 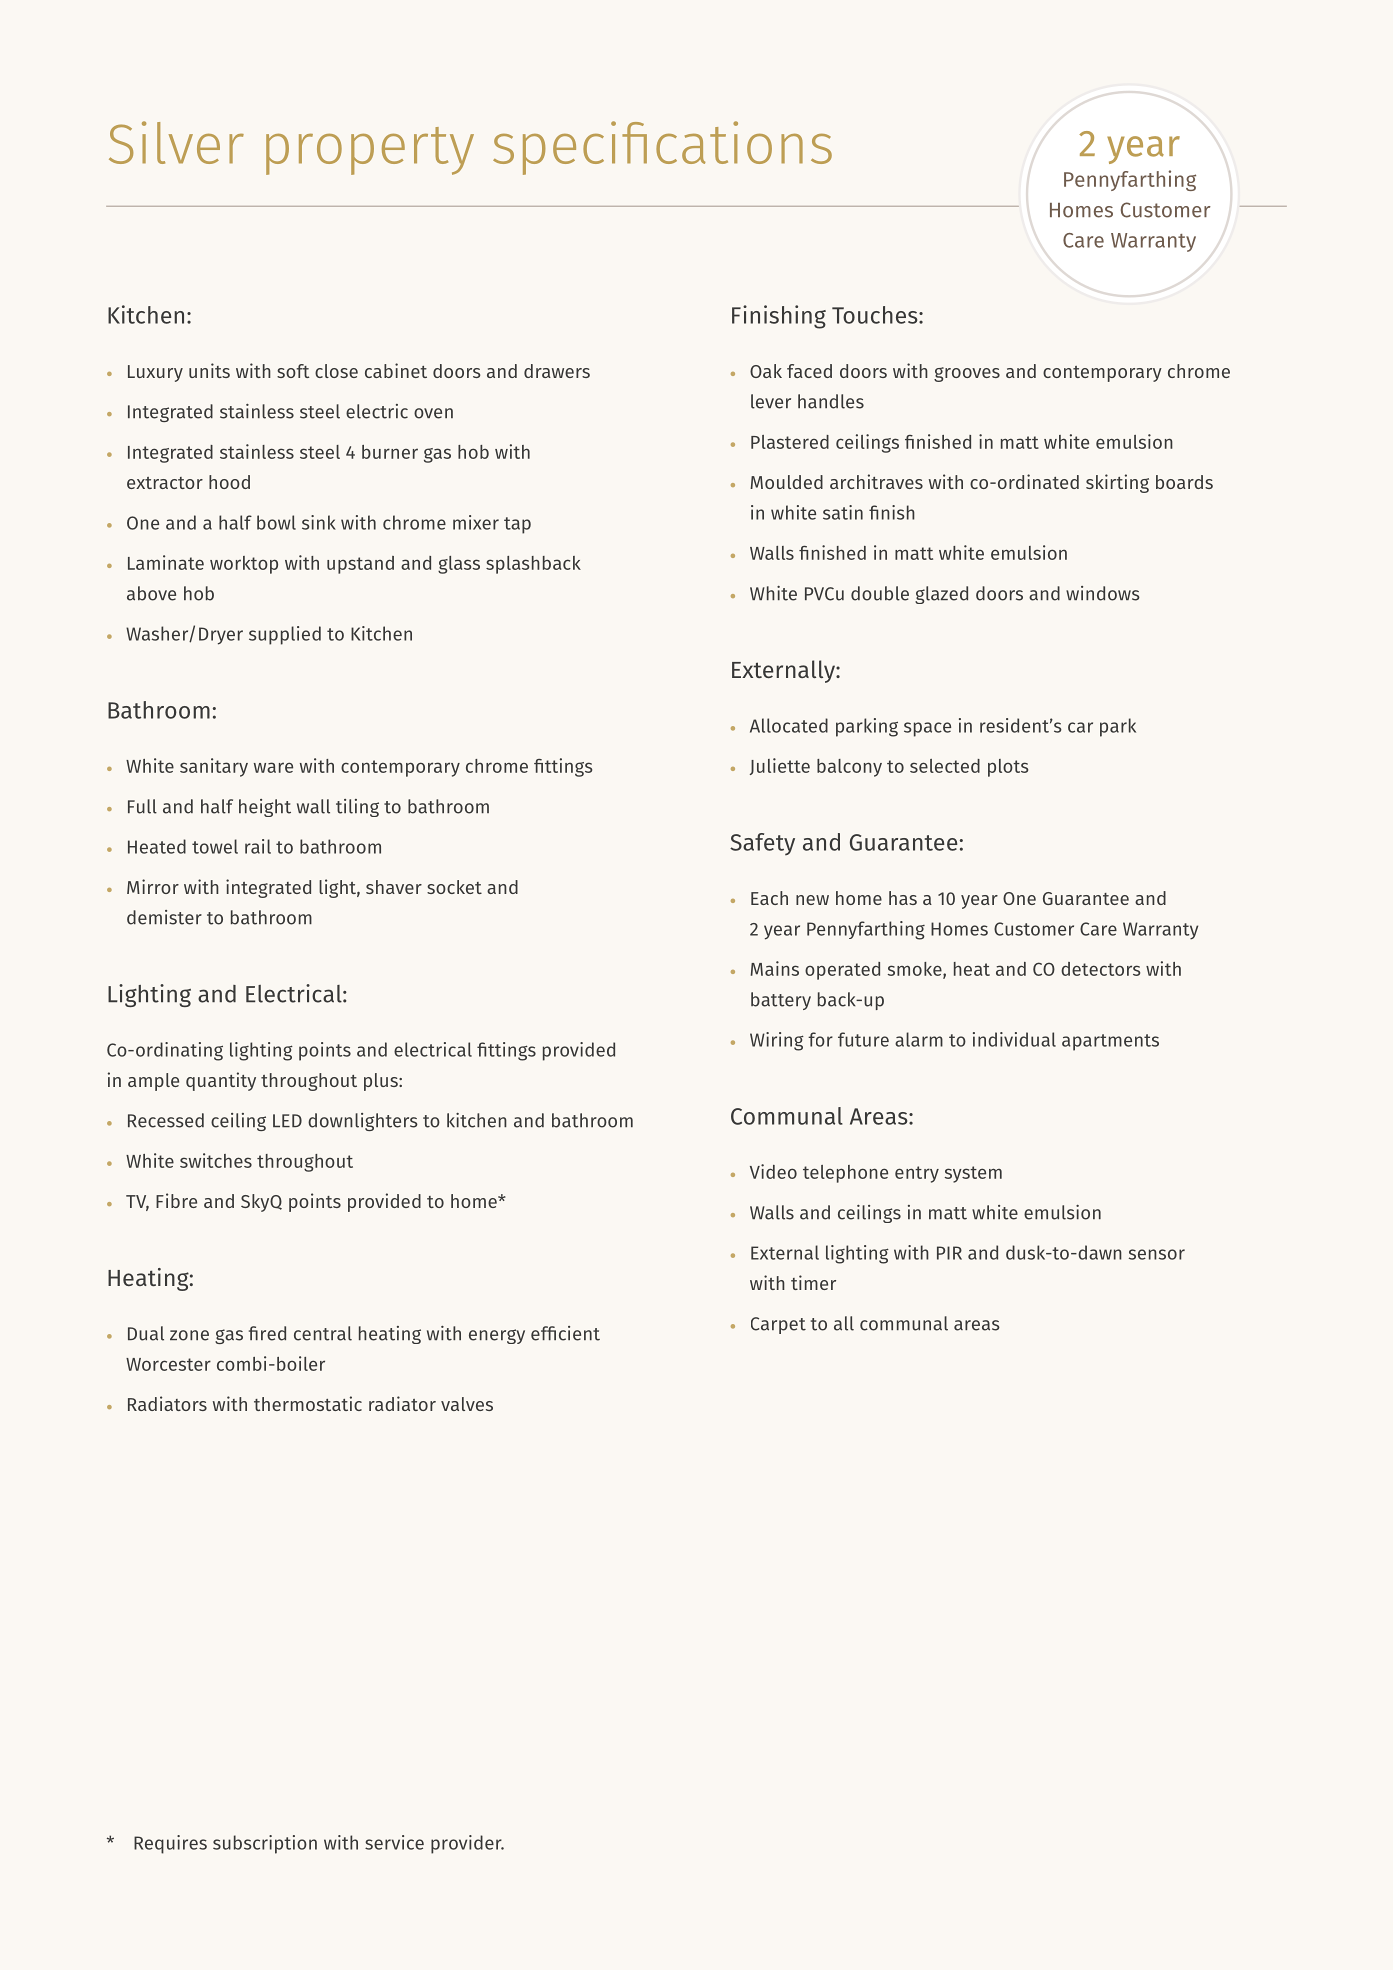 I want to click on detectors, so click(x=1100, y=969).
